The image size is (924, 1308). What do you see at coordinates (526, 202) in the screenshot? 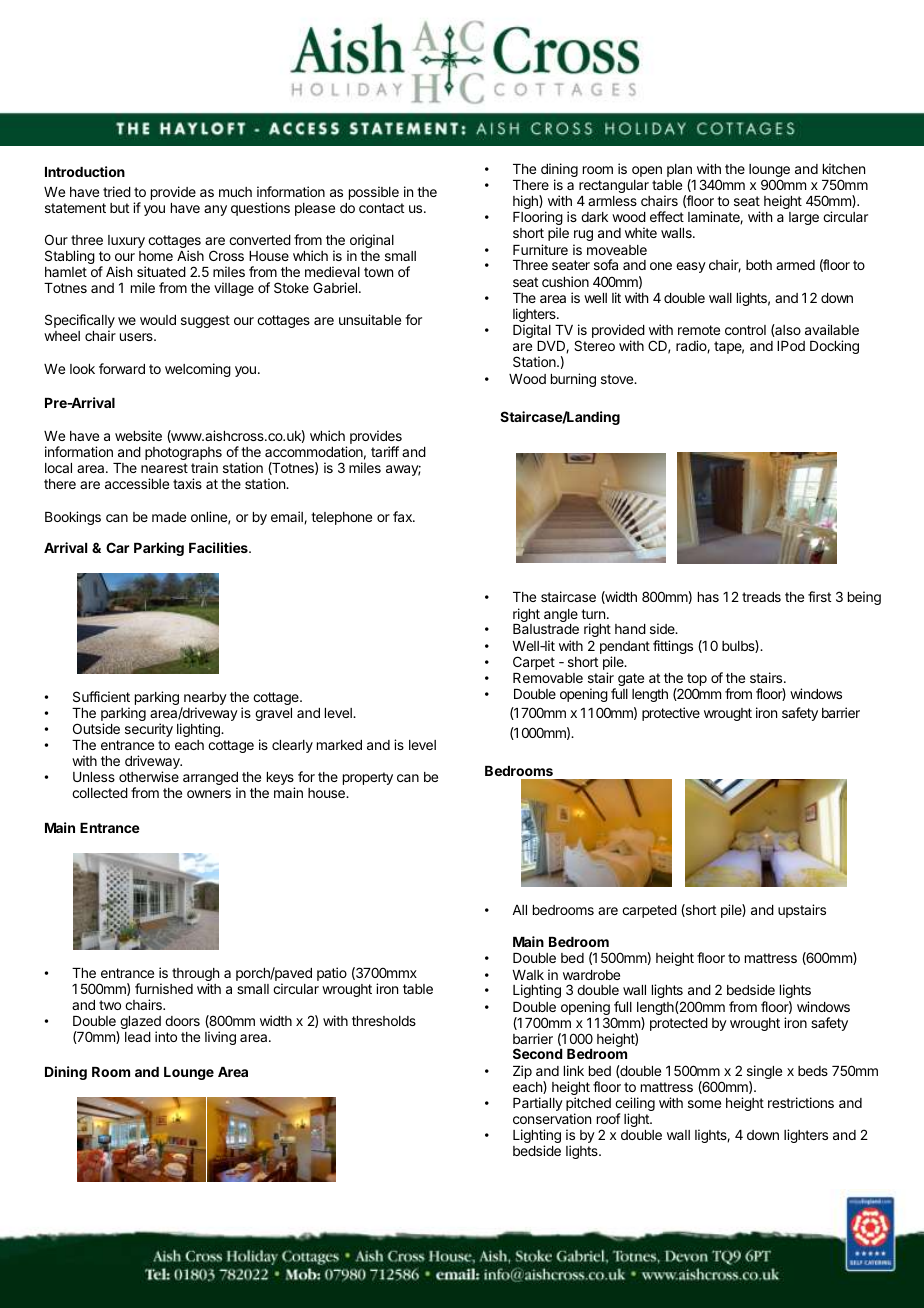
I see `high` at bounding box center [526, 202].
